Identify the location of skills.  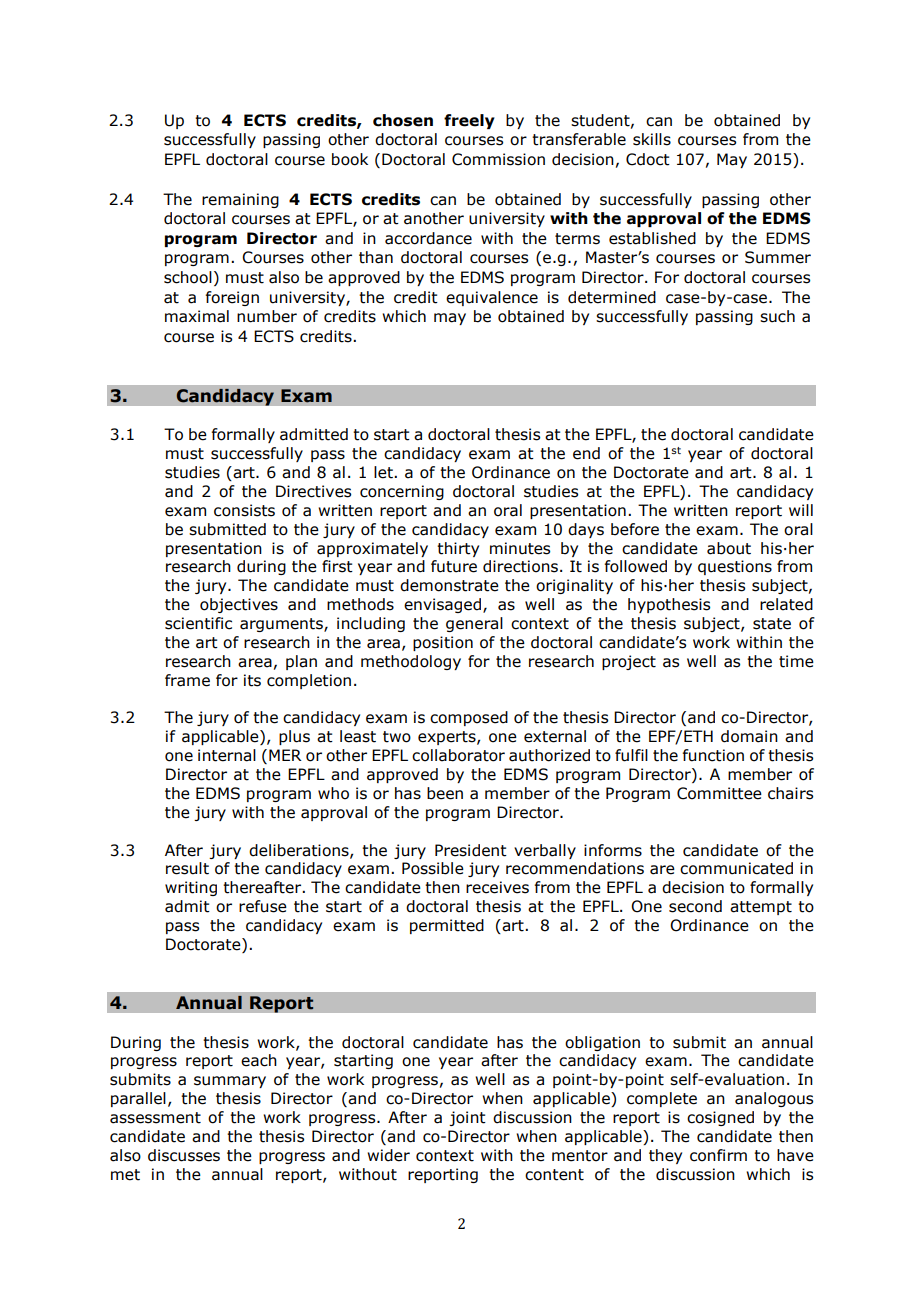
(652, 139).
